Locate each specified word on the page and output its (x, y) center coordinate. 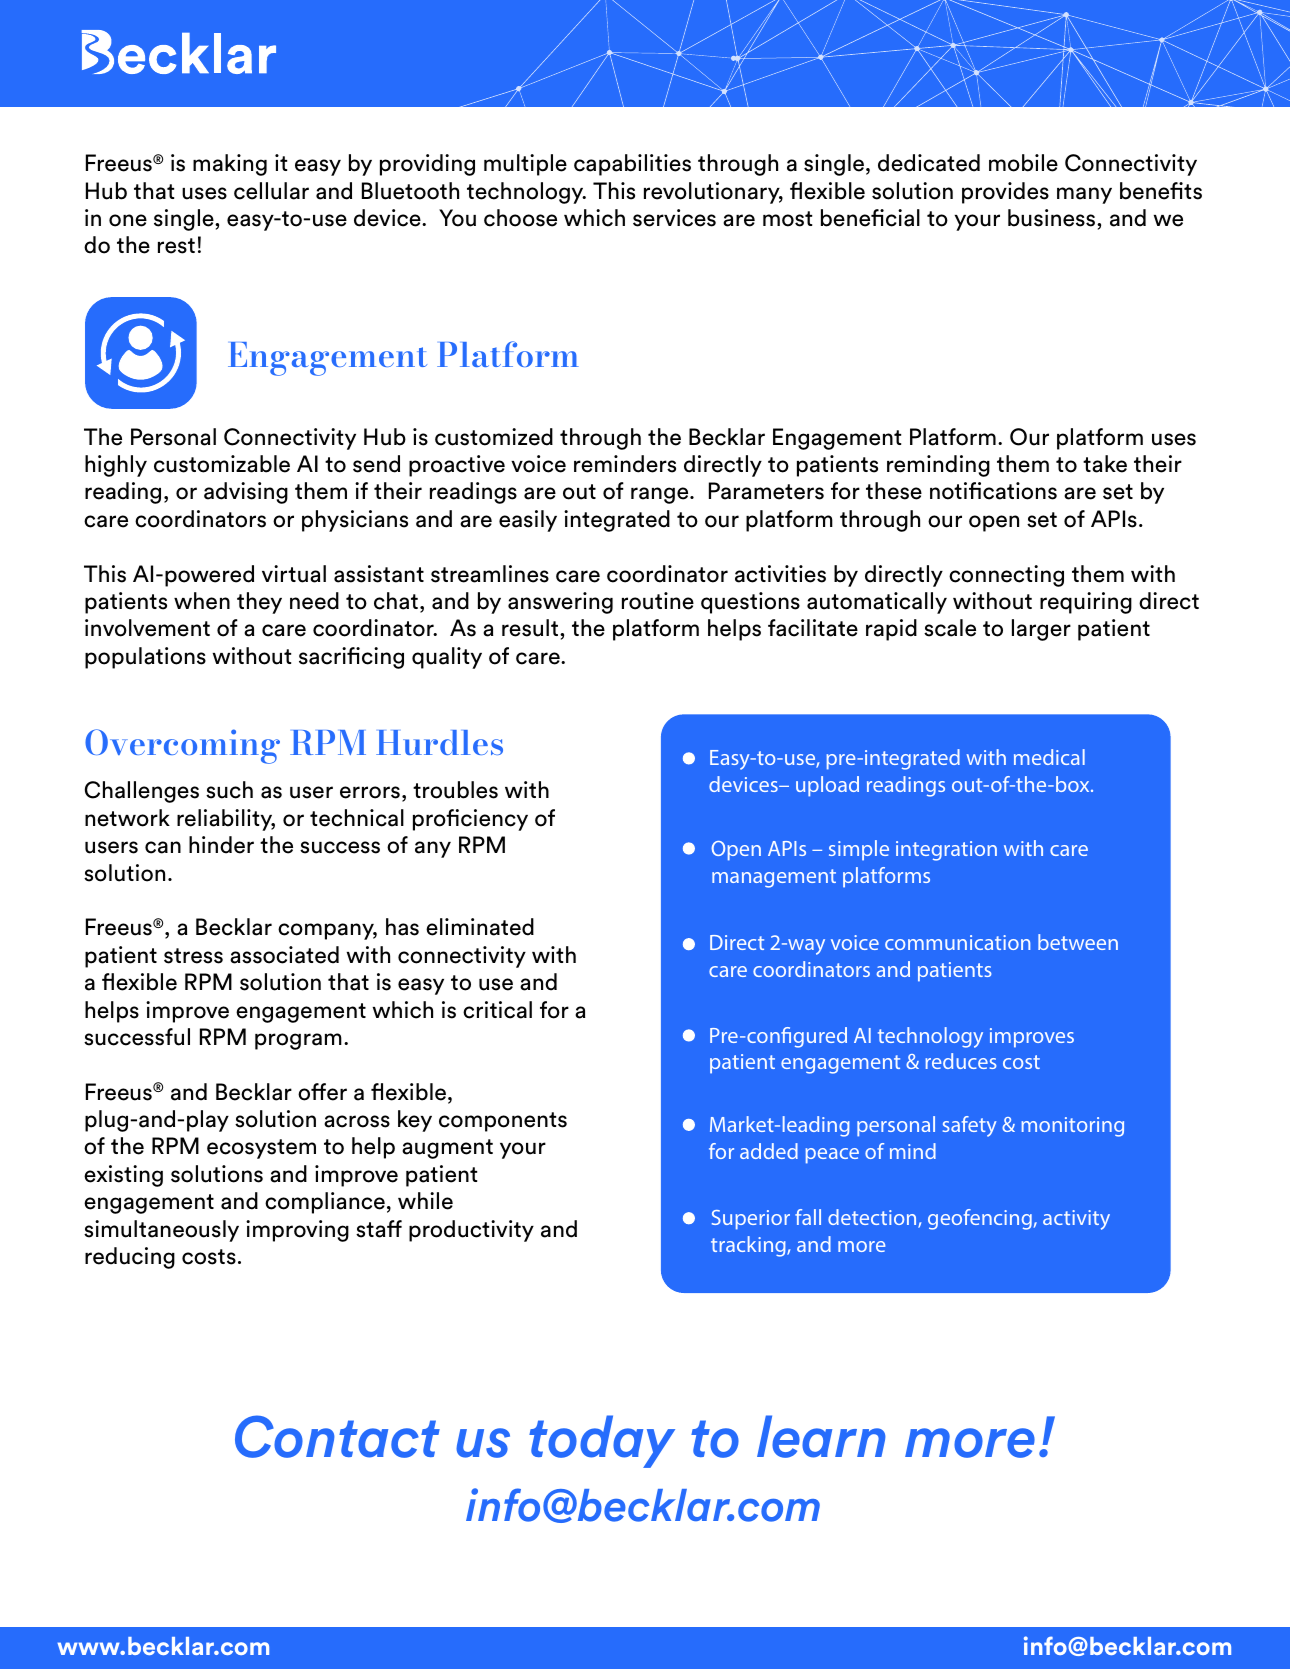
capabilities (632, 165)
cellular (271, 191)
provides (1005, 193)
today (602, 1441)
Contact (337, 1436)
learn (821, 1436)
